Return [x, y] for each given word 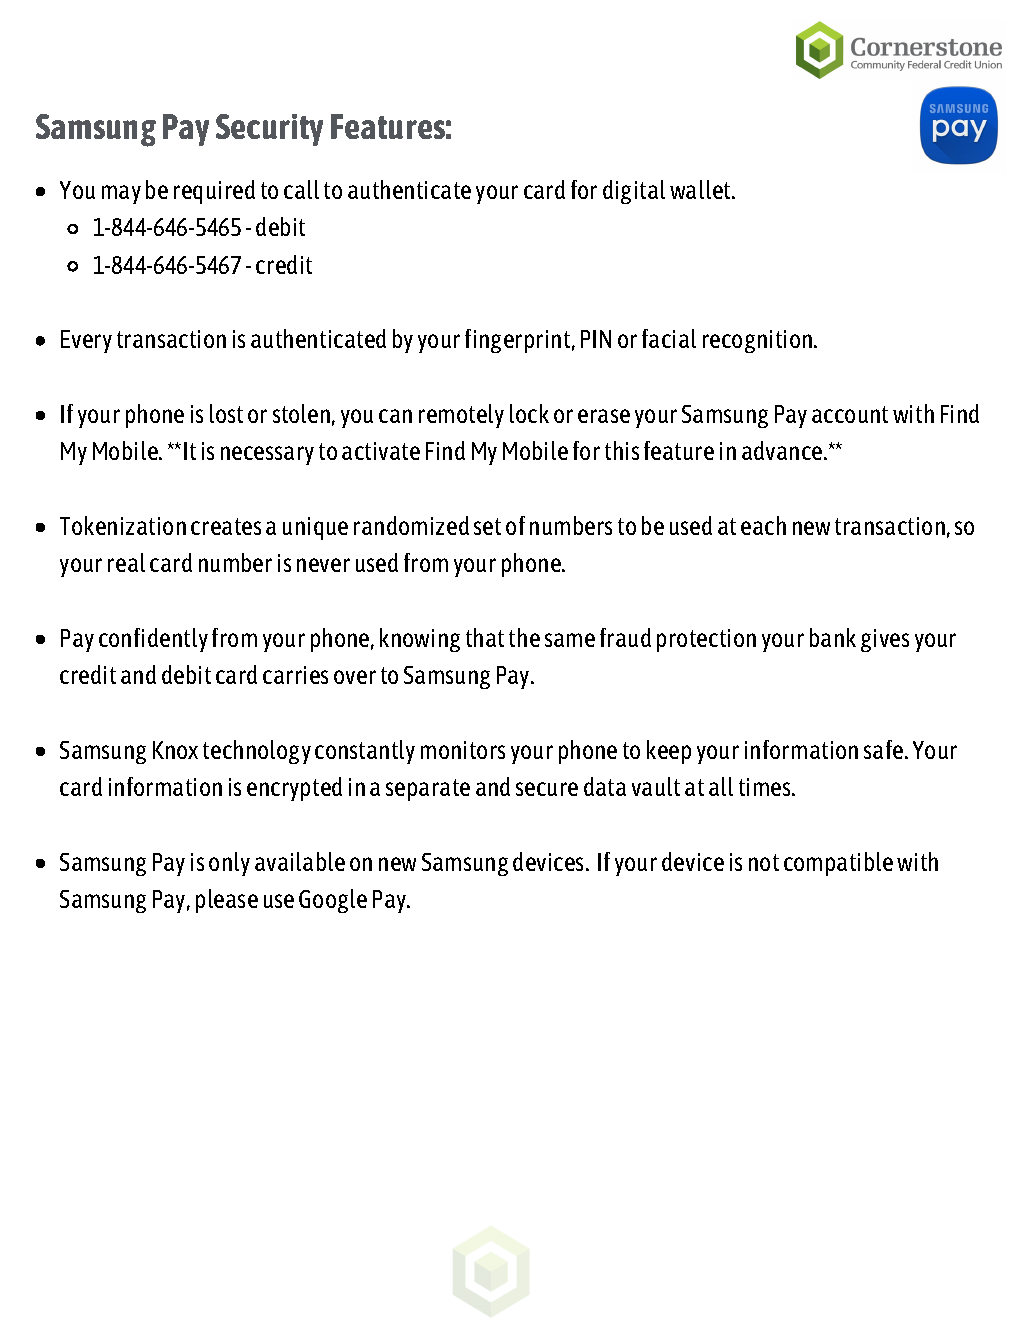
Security [269, 130]
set [487, 526]
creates [226, 526]
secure [547, 789]
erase [604, 416]
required [214, 192]
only [229, 864]
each [763, 525]
